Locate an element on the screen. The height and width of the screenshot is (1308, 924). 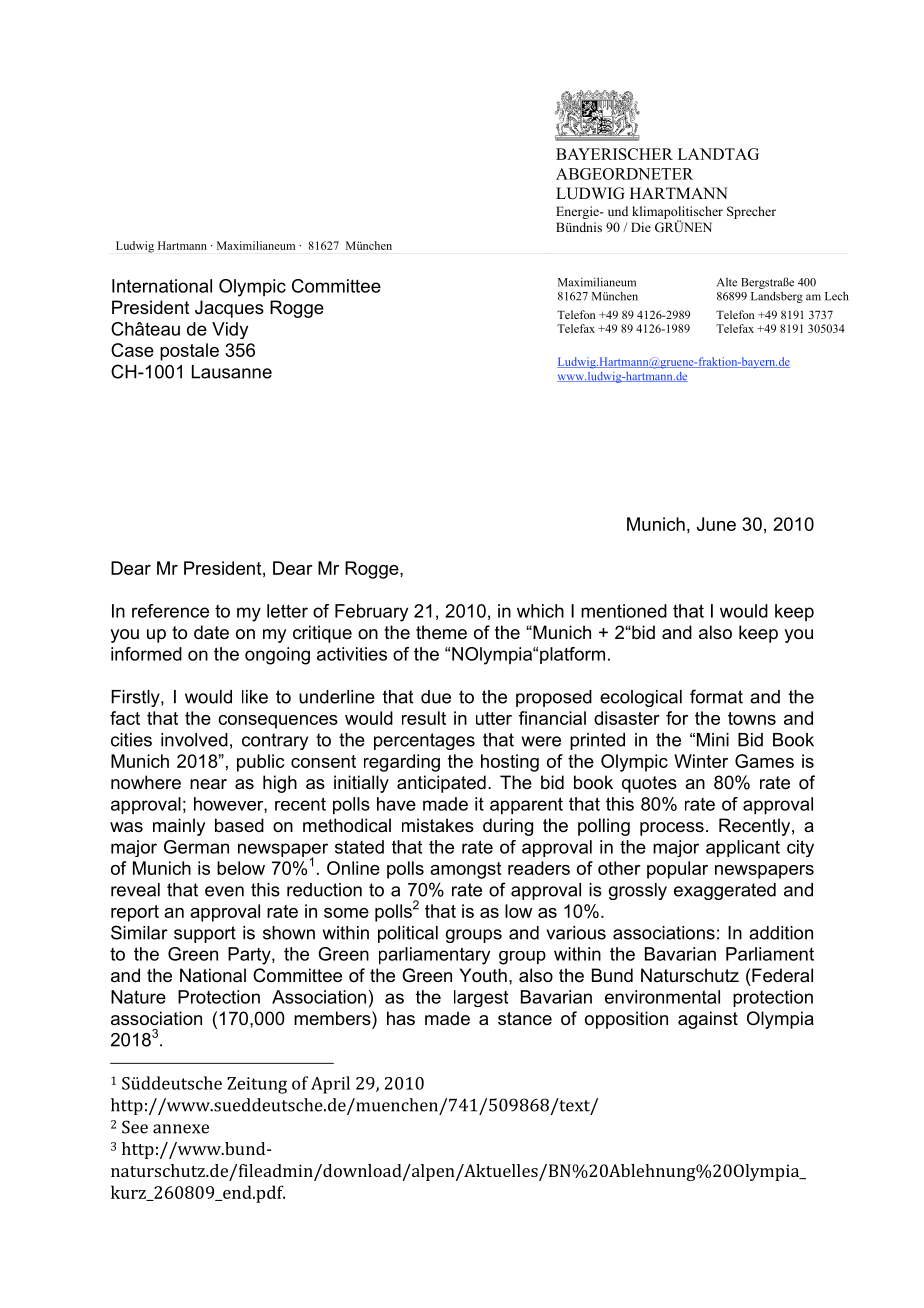
Sprecher is located at coordinates (751, 212).
